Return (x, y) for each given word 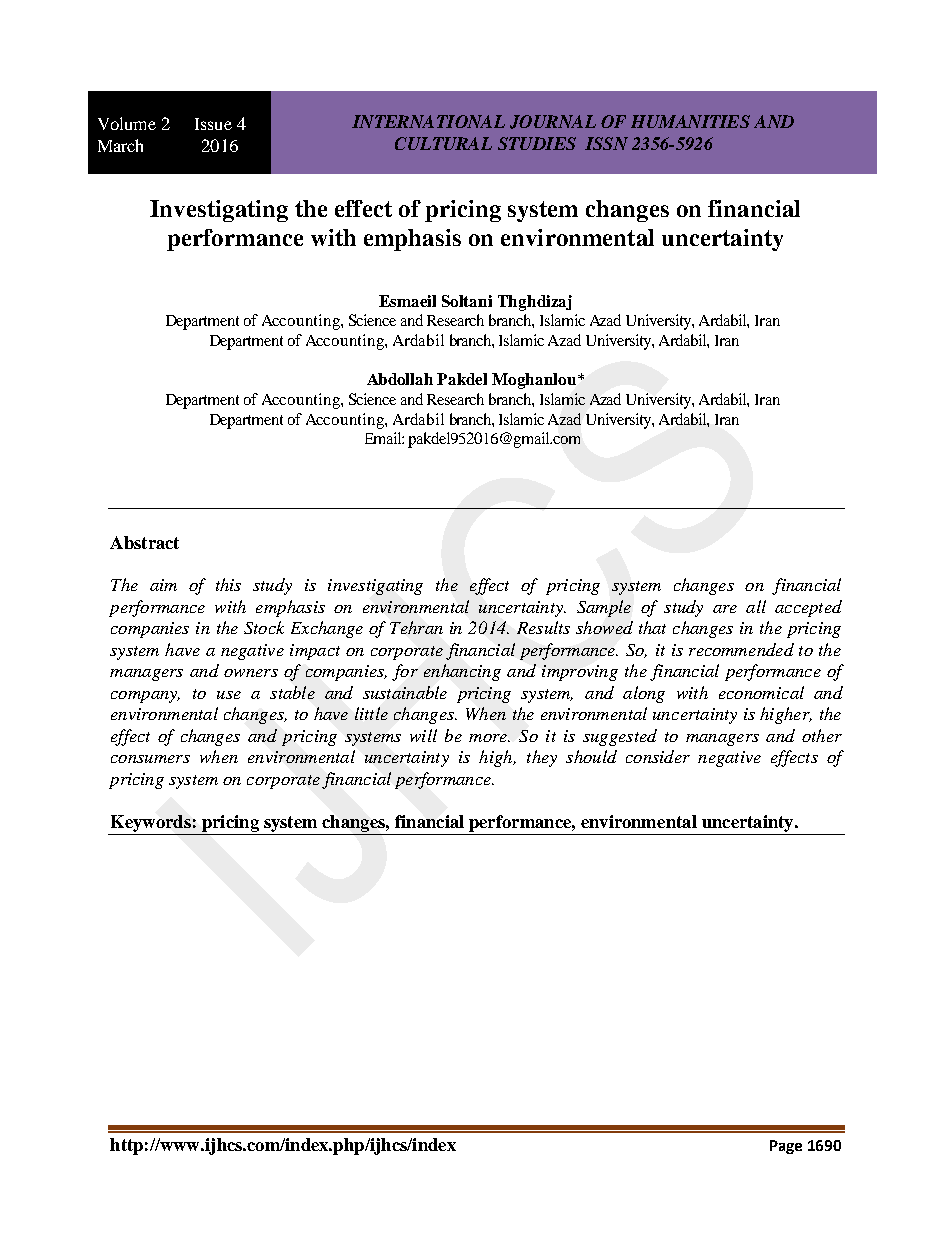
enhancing (462, 672)
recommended (741, 649)
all (756, 606)
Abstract (144, 542)
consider (658, 756)
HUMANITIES (690, 121)
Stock (264, 627)
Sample (604, 608)
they (542, 758)
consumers (150, 759)
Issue (213, 124)
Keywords (151, 823)
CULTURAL (443, 143)
